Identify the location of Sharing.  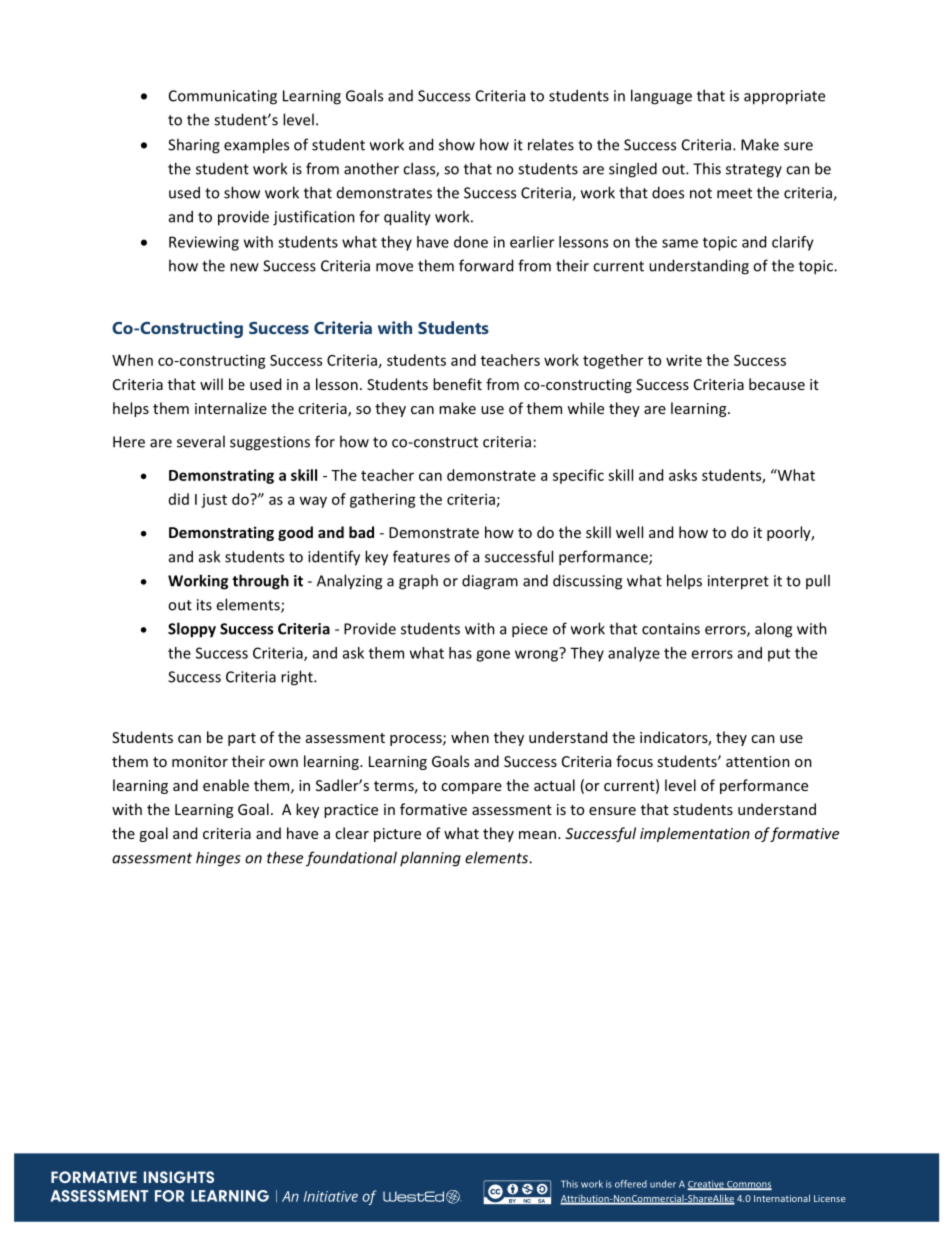
(194, 146).
